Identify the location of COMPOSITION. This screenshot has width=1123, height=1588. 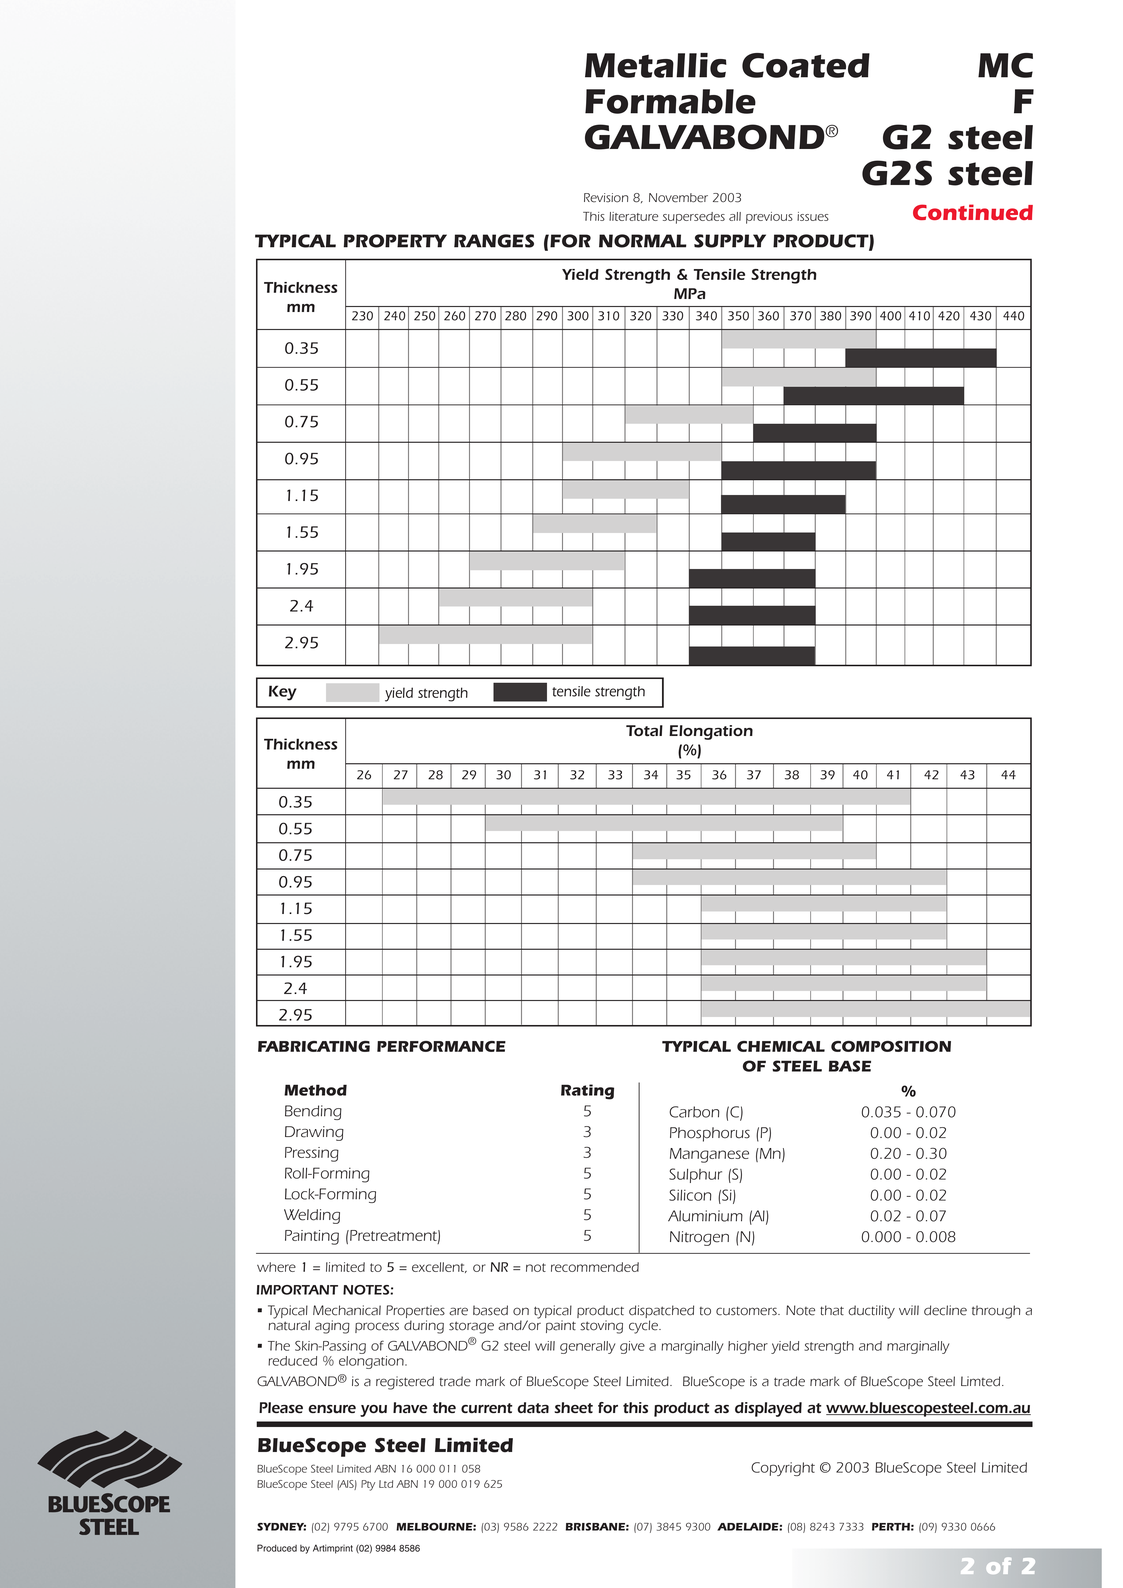
(891, 1046).
